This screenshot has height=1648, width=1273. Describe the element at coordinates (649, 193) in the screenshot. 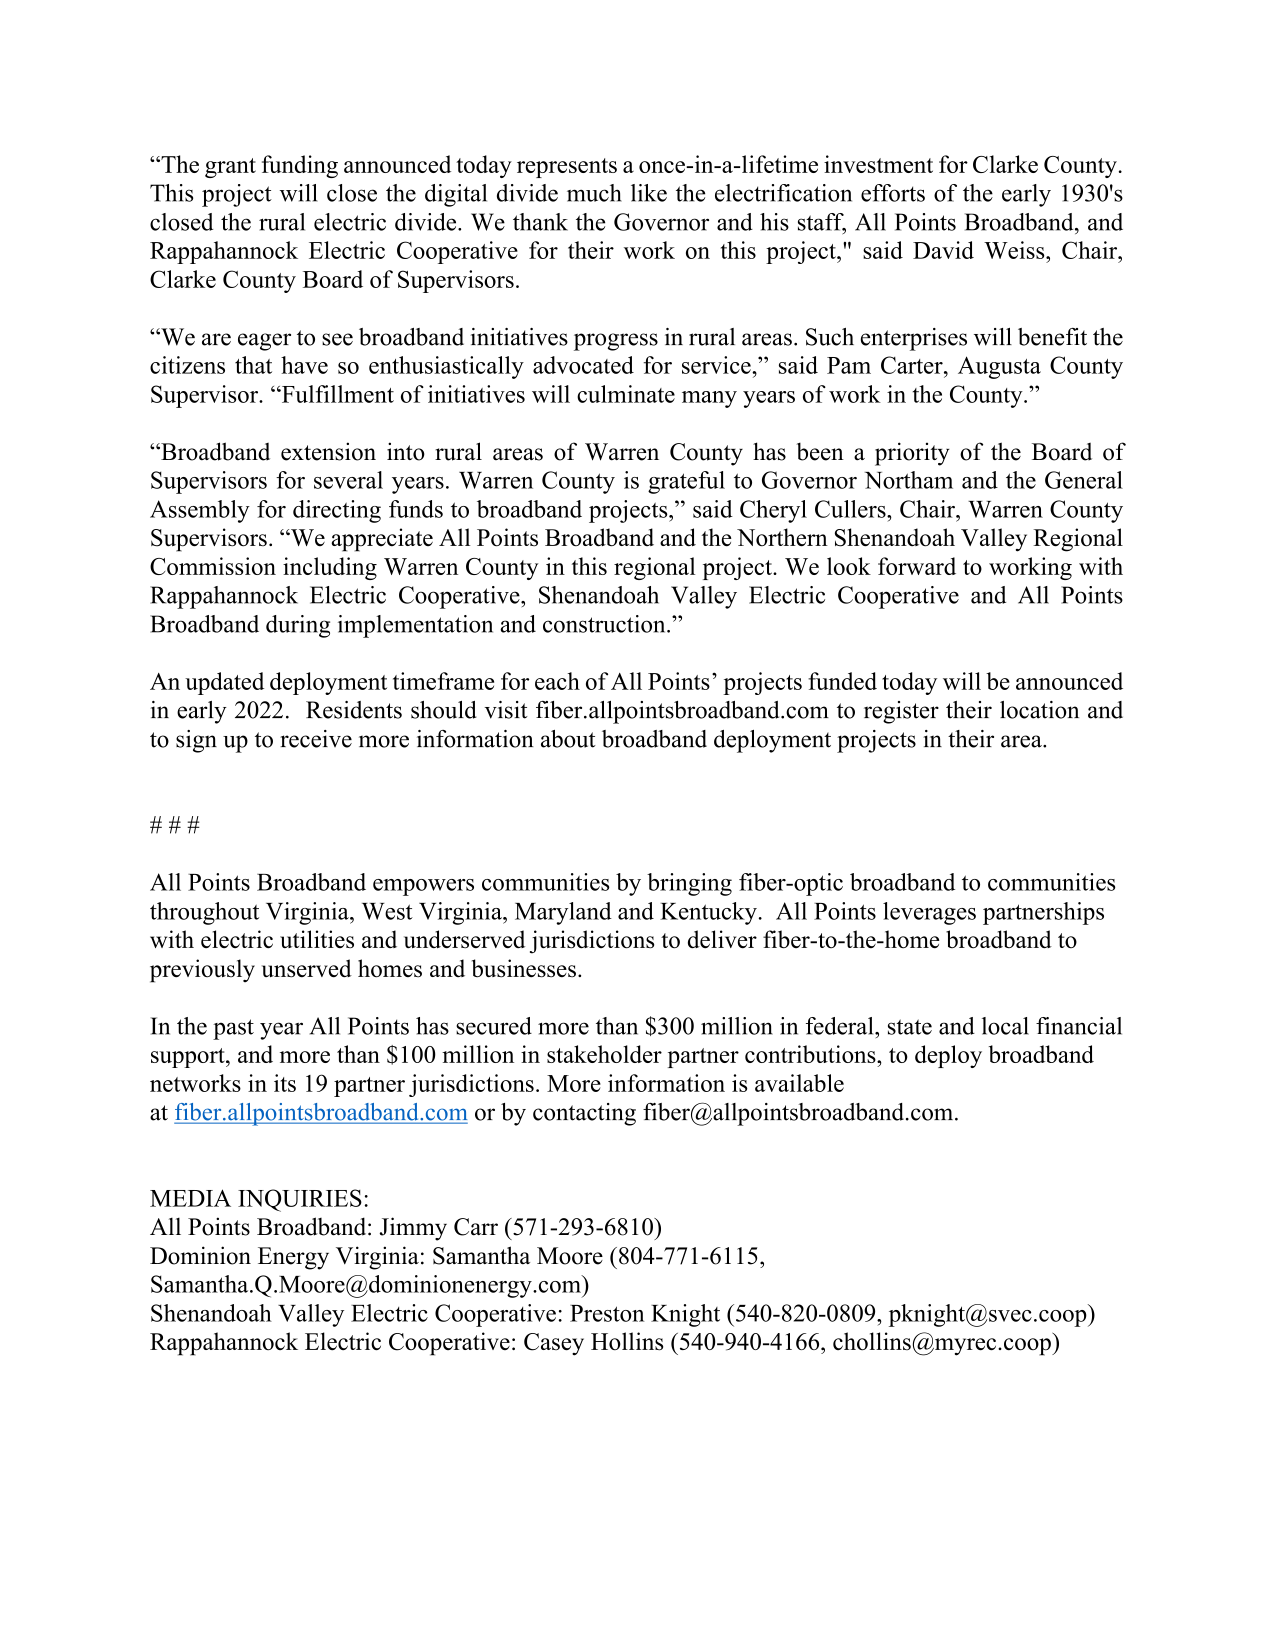

I see `like` at that location.
